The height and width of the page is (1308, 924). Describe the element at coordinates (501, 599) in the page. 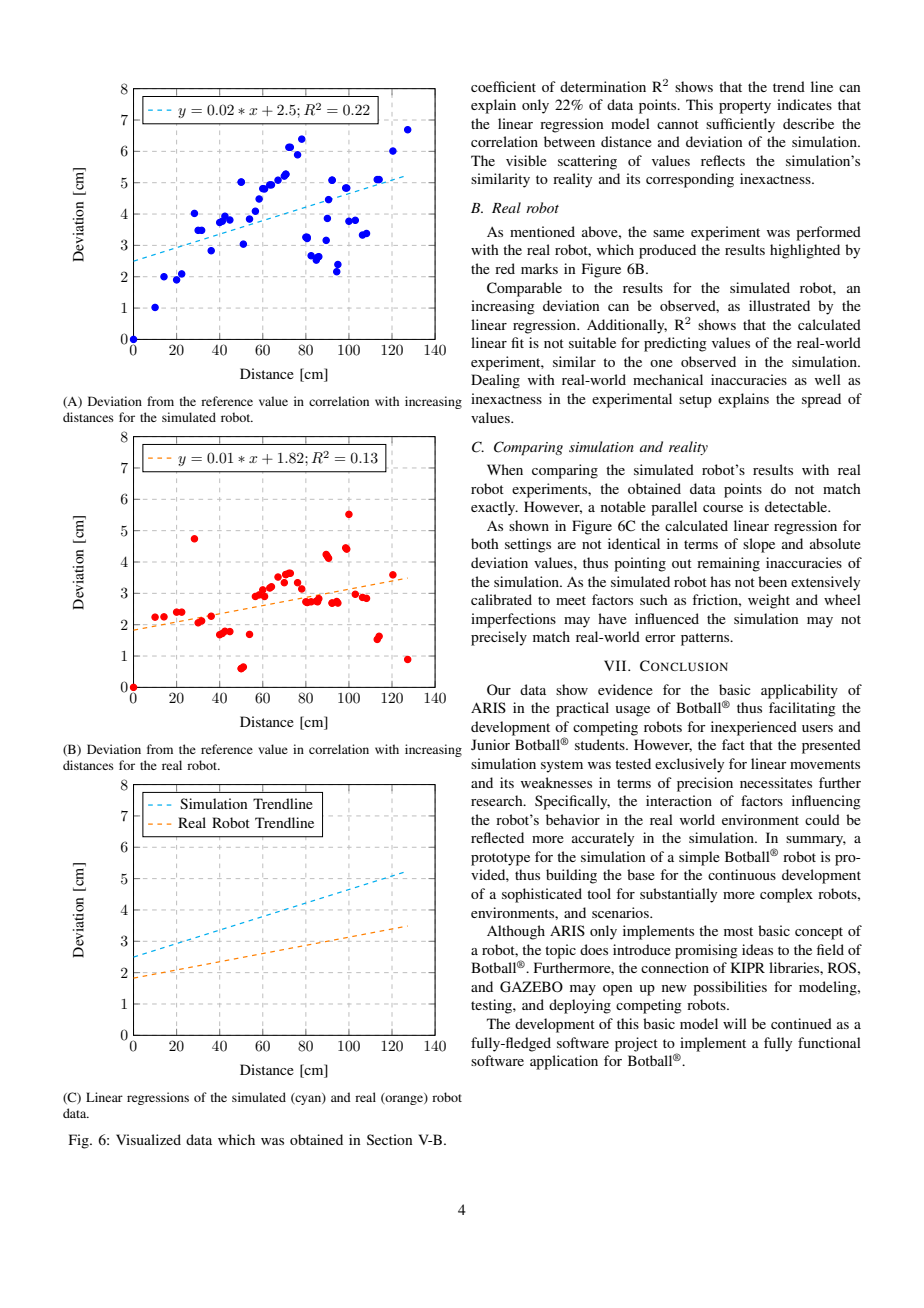

I see `calibrated` at that location.
